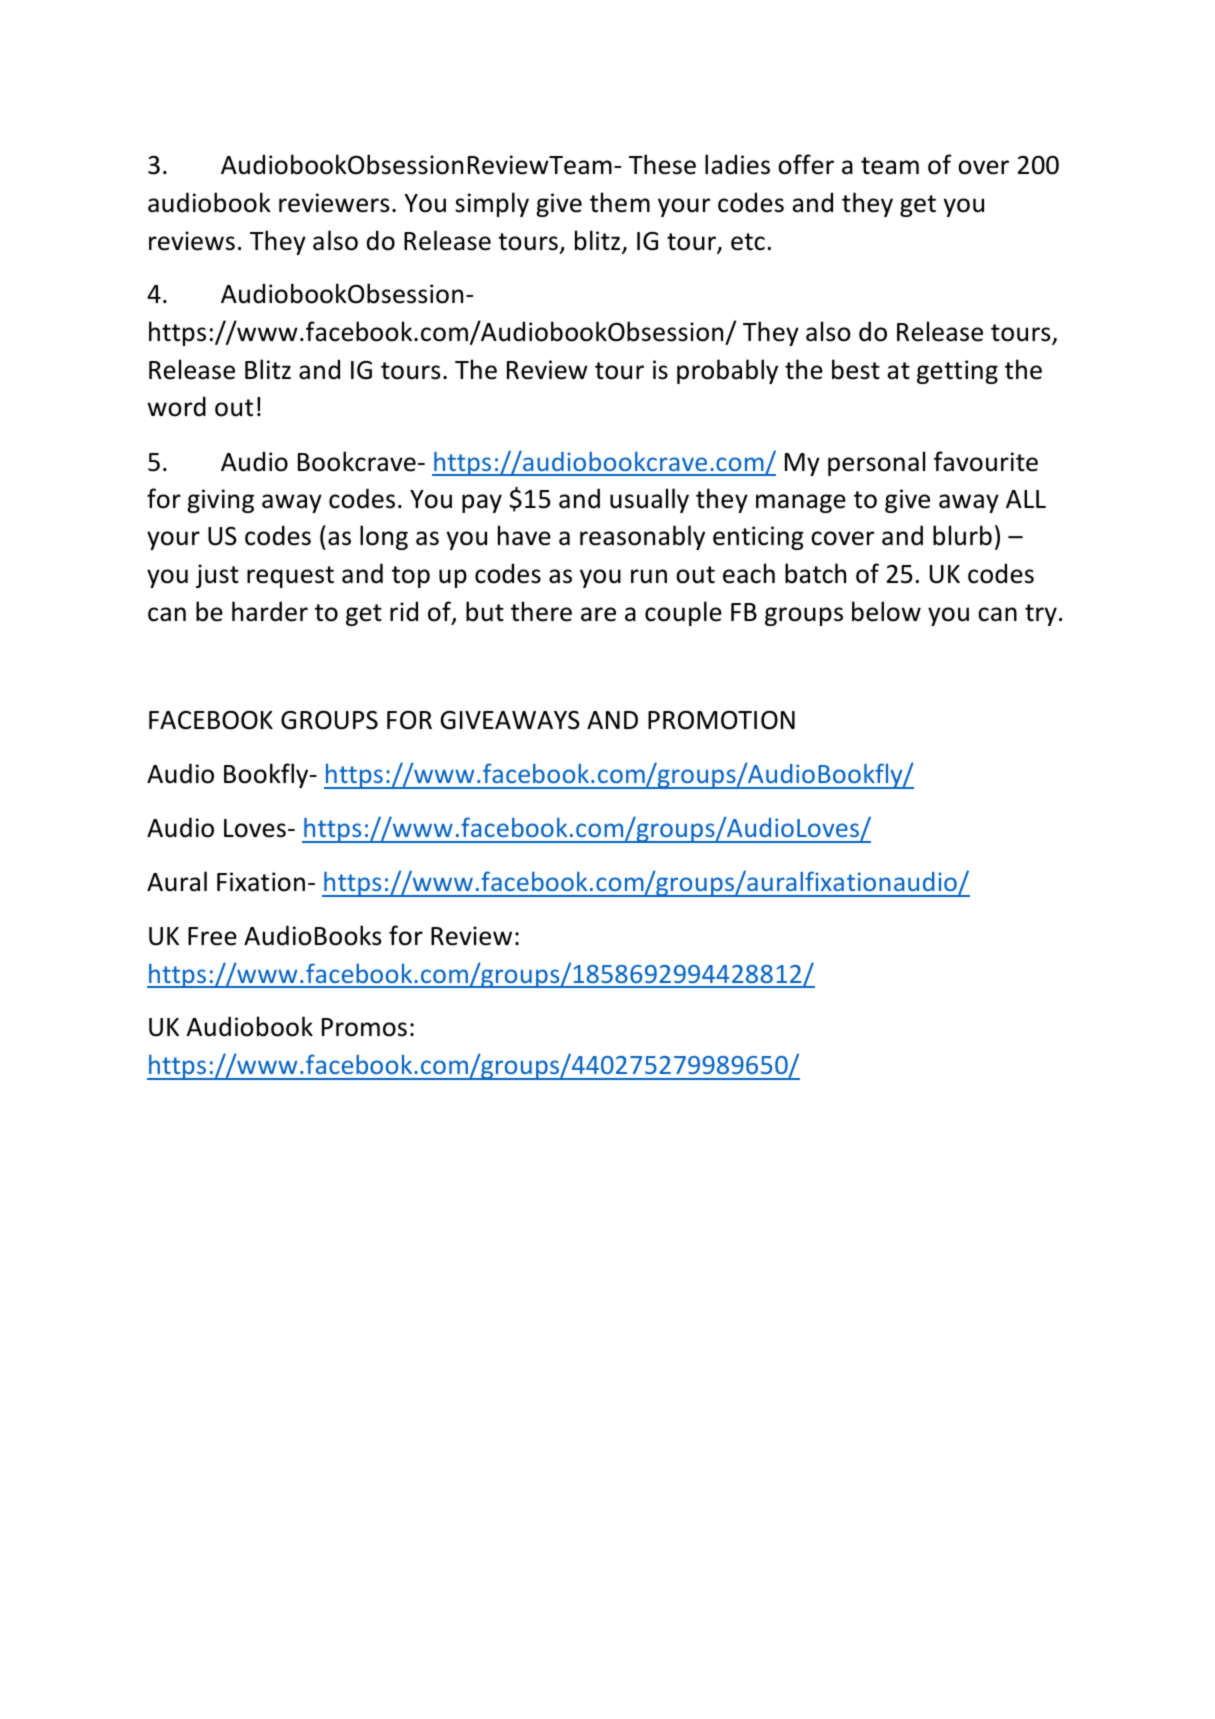  I want to click on blurb, so click(962, 535).
